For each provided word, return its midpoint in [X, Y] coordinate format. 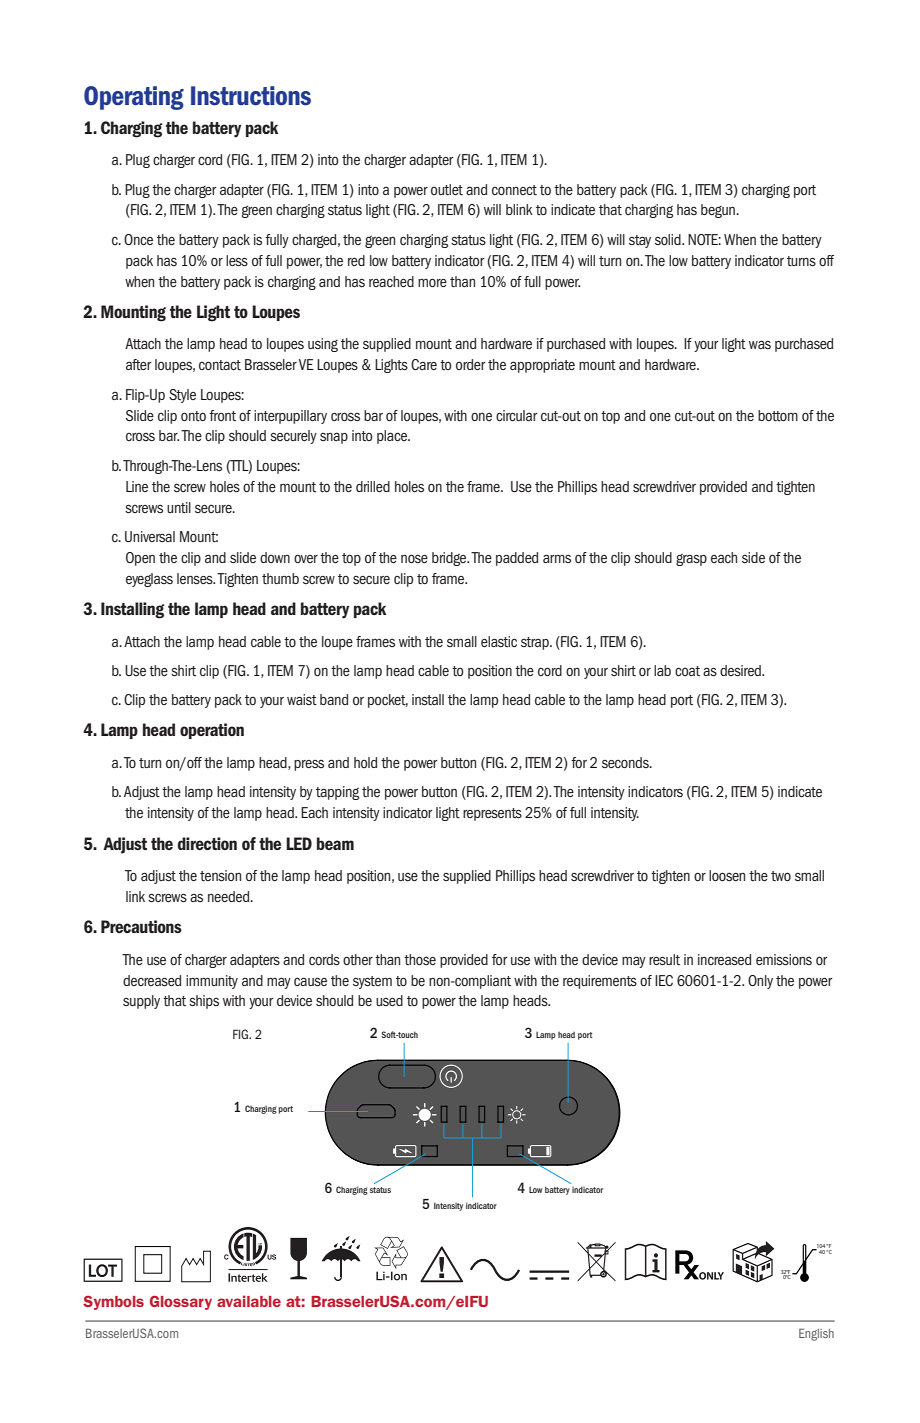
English [816, 1334]
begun [719, 211]
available [249, 1301]
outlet [447, 190]
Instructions [251, 96]
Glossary [181, 1302]
